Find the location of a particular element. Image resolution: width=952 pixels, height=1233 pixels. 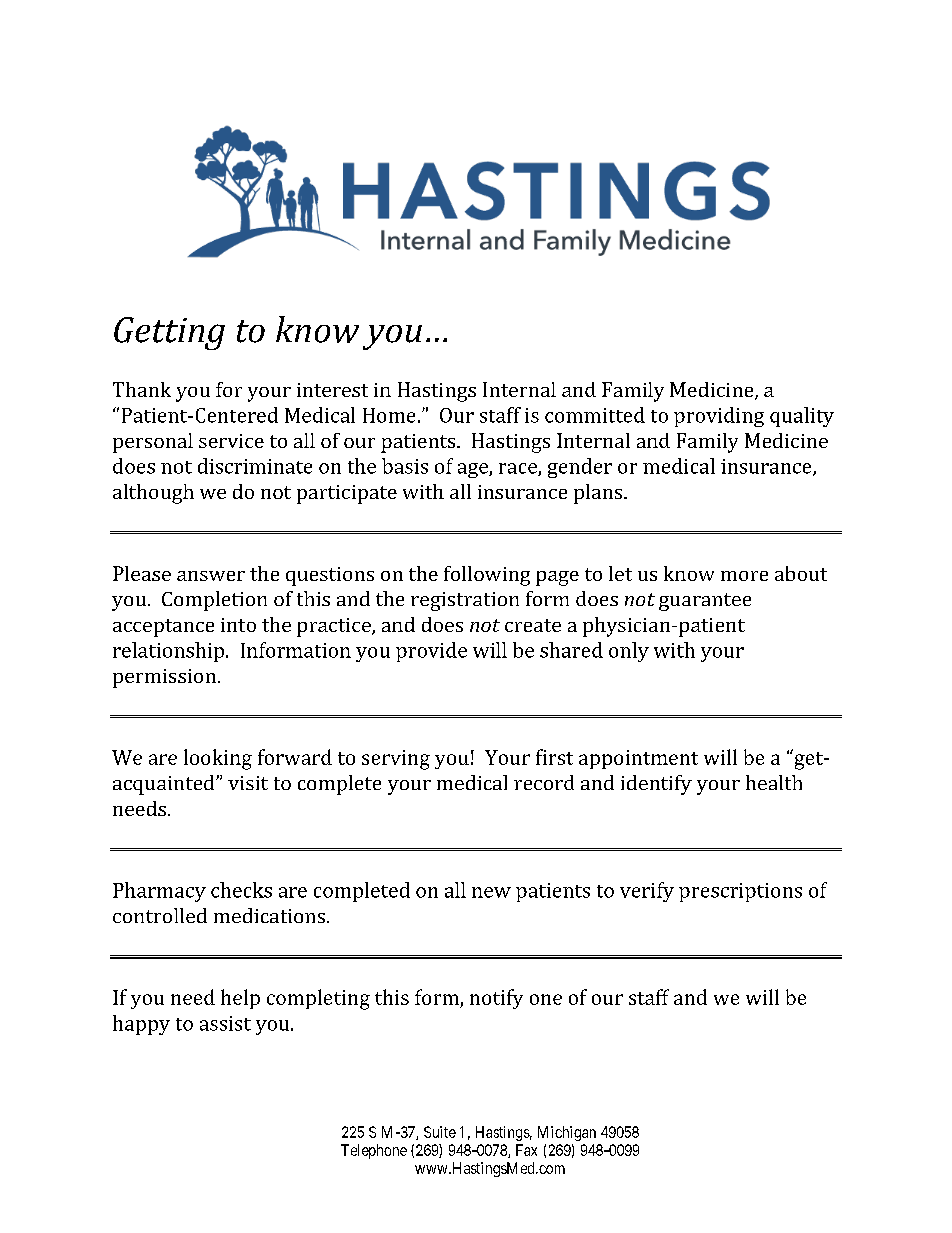

Getting is located at coordinates (169, 333).
